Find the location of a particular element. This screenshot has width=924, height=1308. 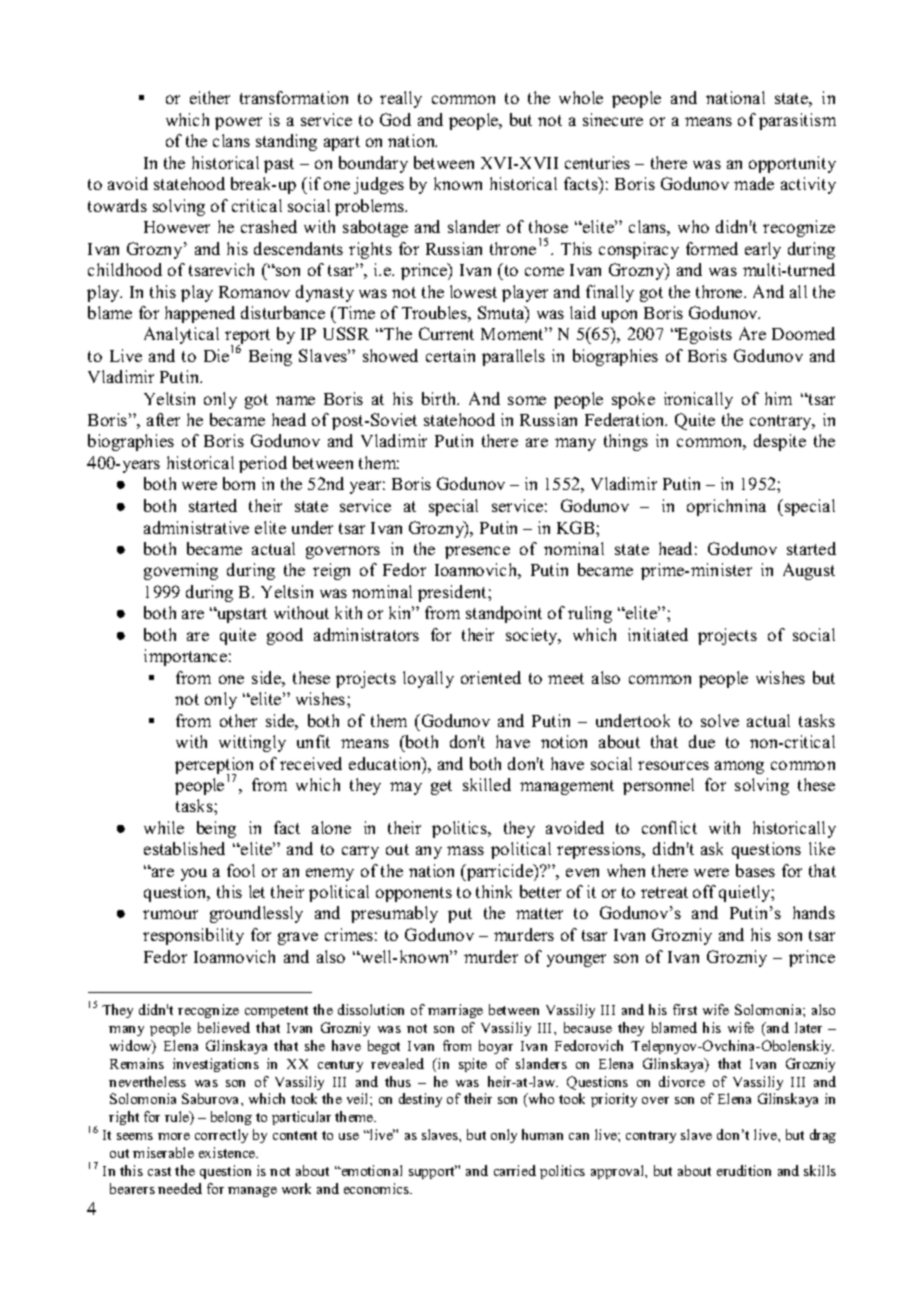

parasitism is located at coordinates (797, 121).
